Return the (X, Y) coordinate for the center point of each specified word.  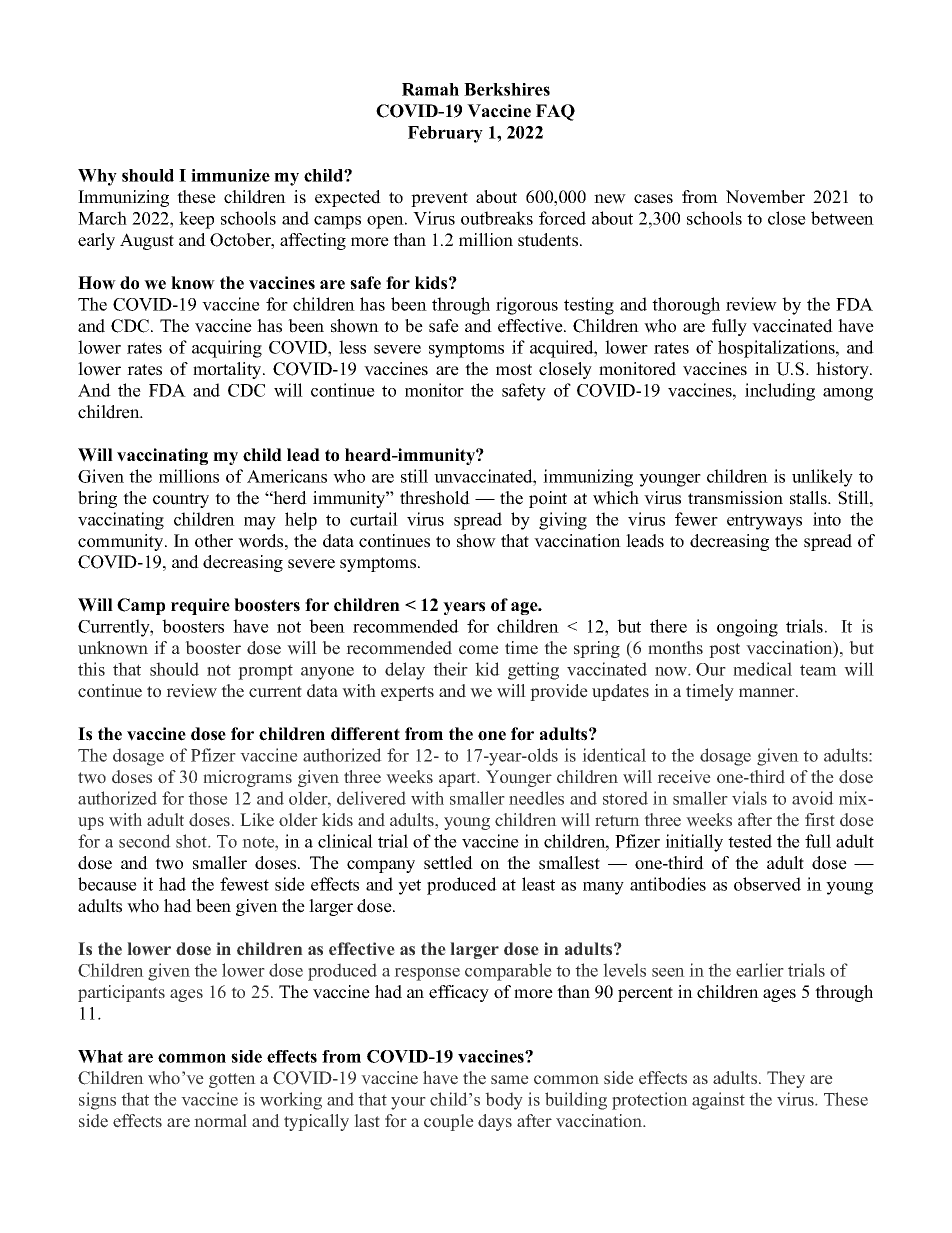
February (445, 134)
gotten (232, 1080)
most (514, 370)
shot (192, 841)
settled (448, 863)
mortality (228, 370)
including (780, 392)
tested (750, 841)
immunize (230, 175)
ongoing (747, 628)
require (200, 606)
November (765, 197)
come (479, 650)
